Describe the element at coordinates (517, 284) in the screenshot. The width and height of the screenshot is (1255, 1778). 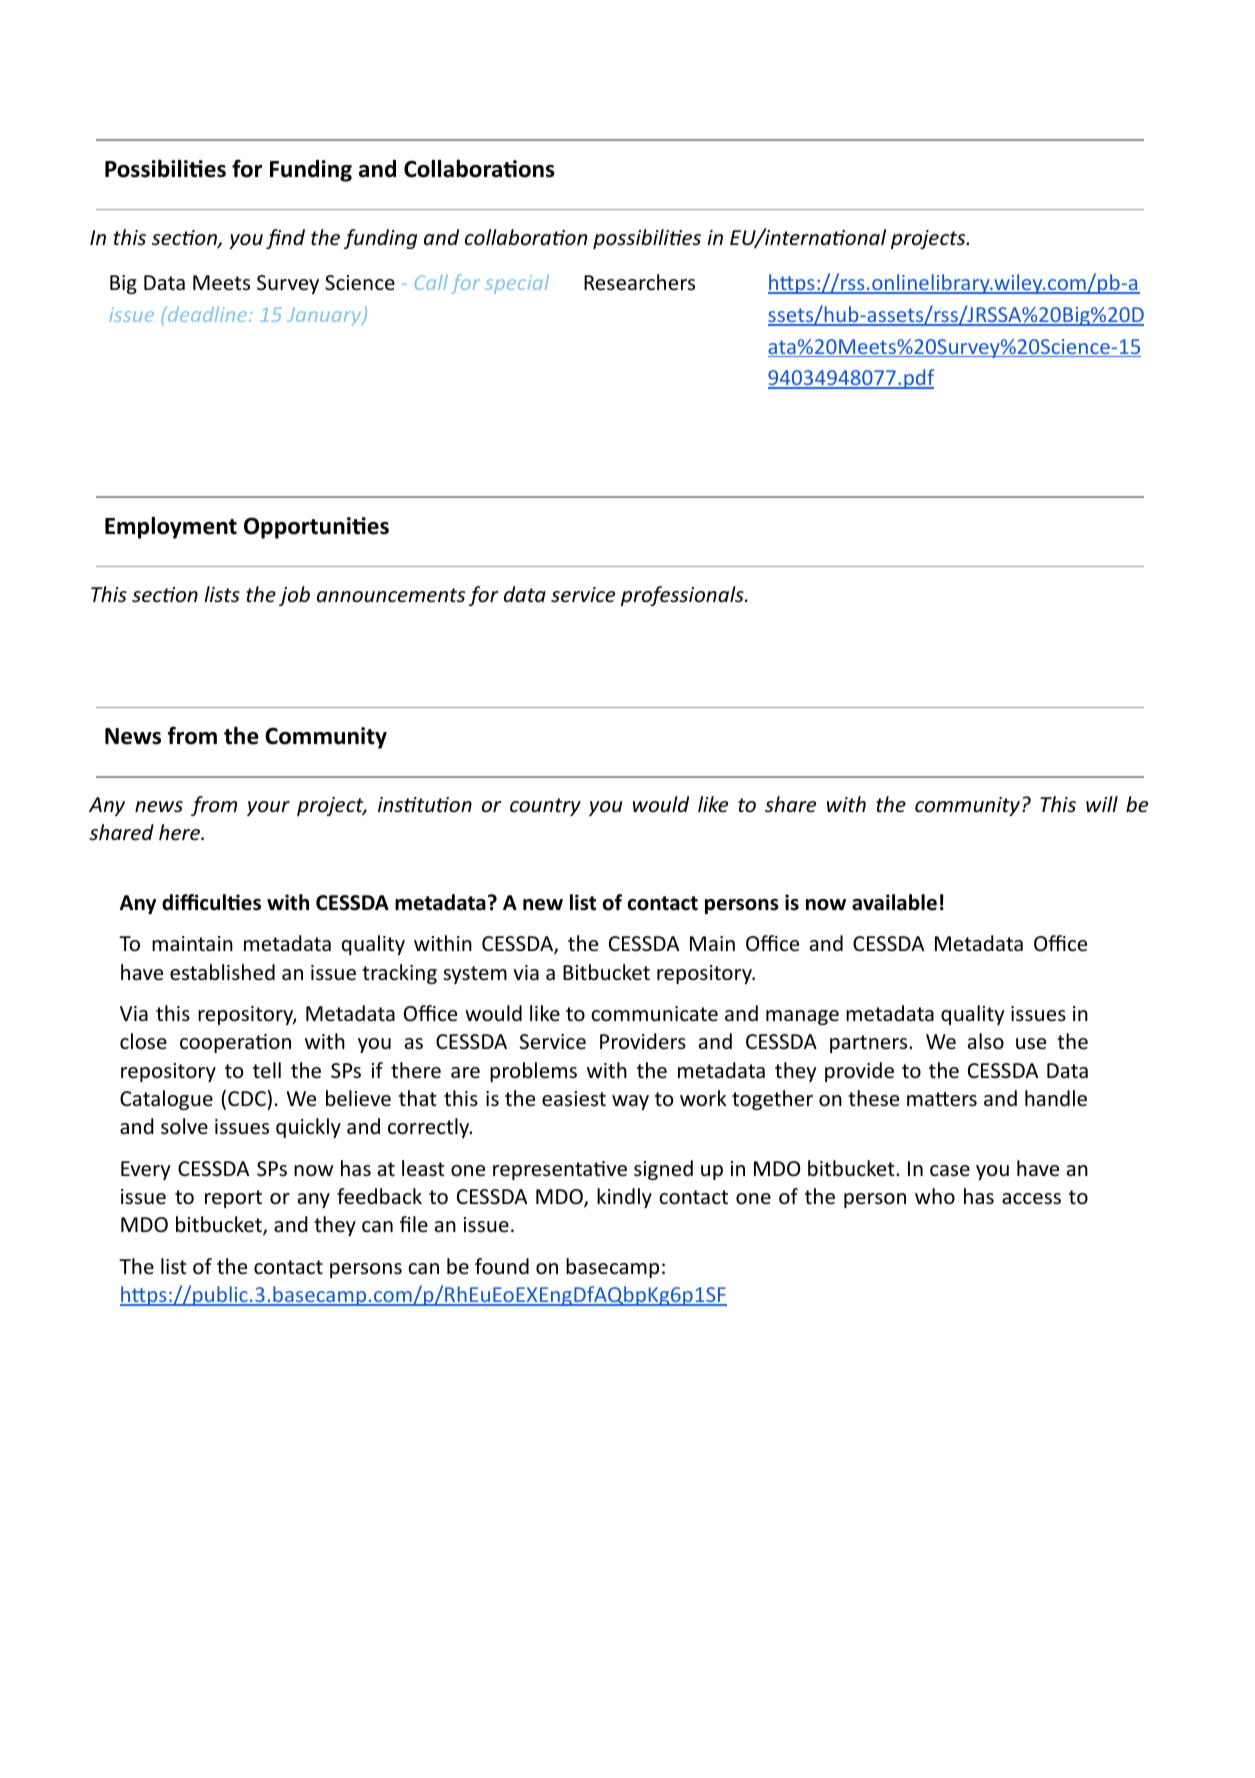
I see `special` at that location.
